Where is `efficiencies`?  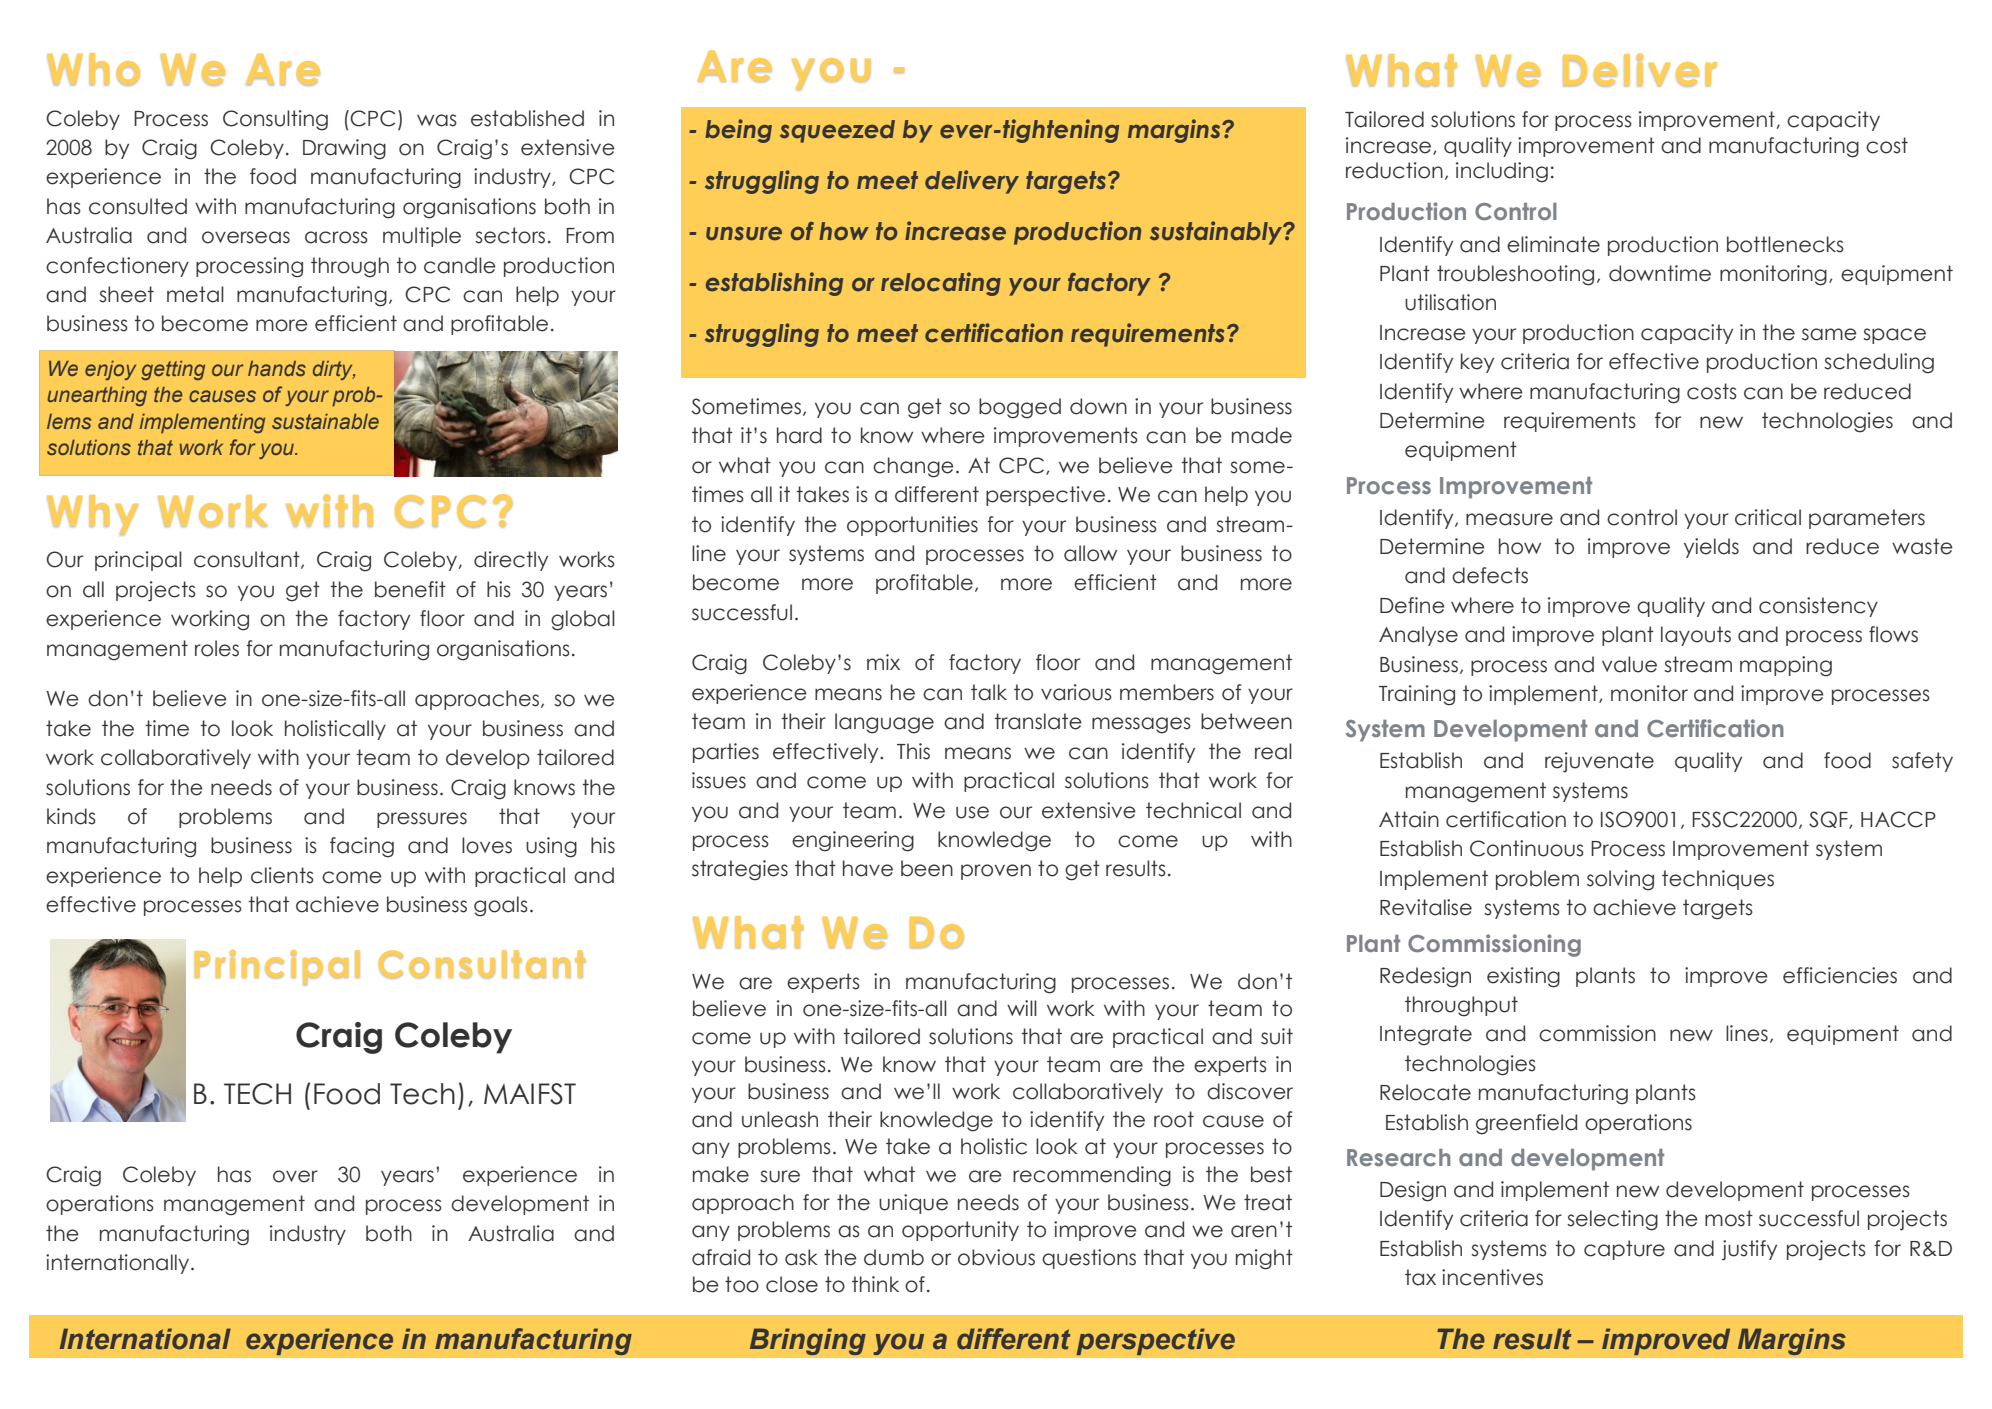
efficiencies is located at coordinates (1840, 975).
